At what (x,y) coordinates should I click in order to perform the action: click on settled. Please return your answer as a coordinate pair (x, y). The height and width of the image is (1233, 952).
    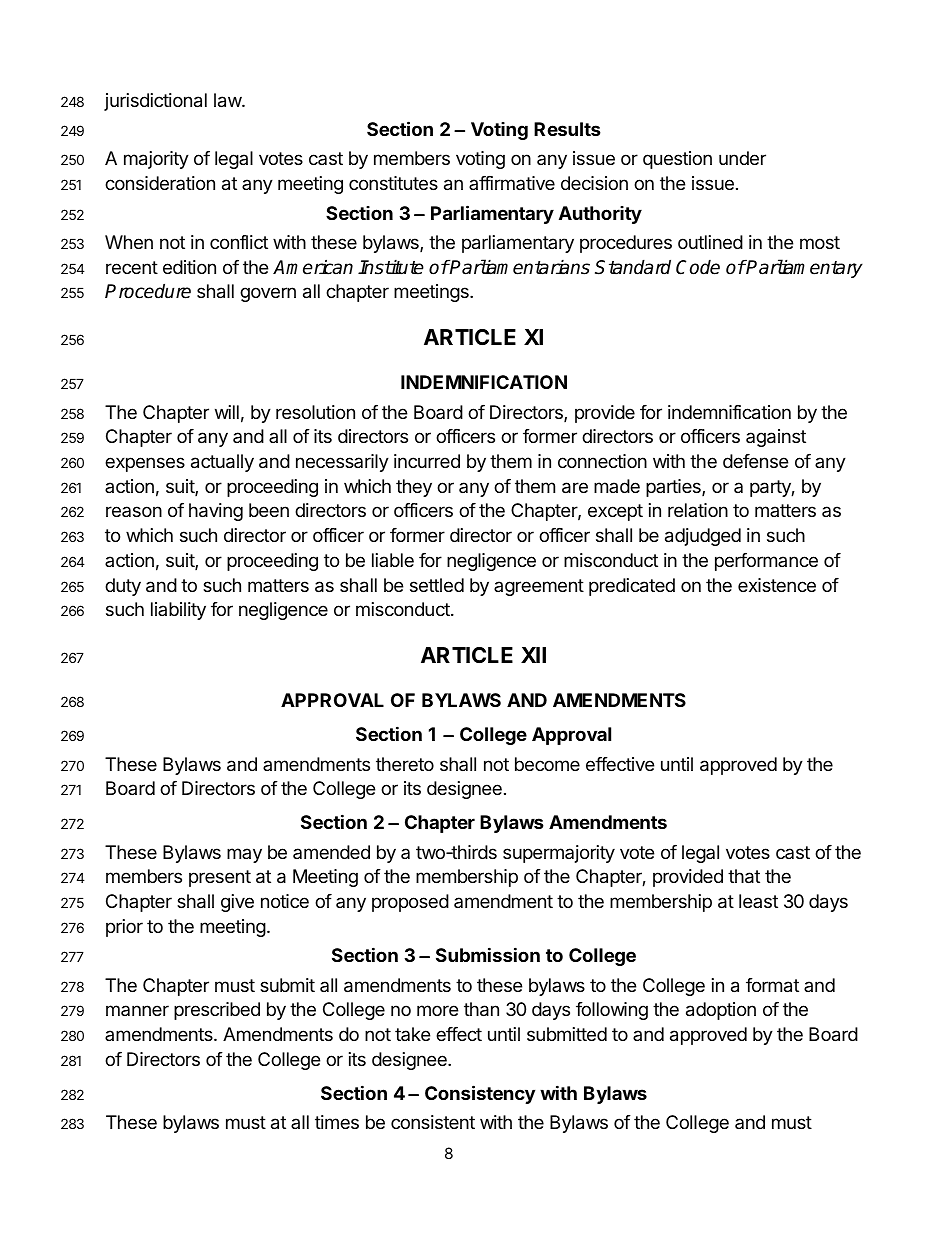
    Looking at the image, I should click on (437, 585).
